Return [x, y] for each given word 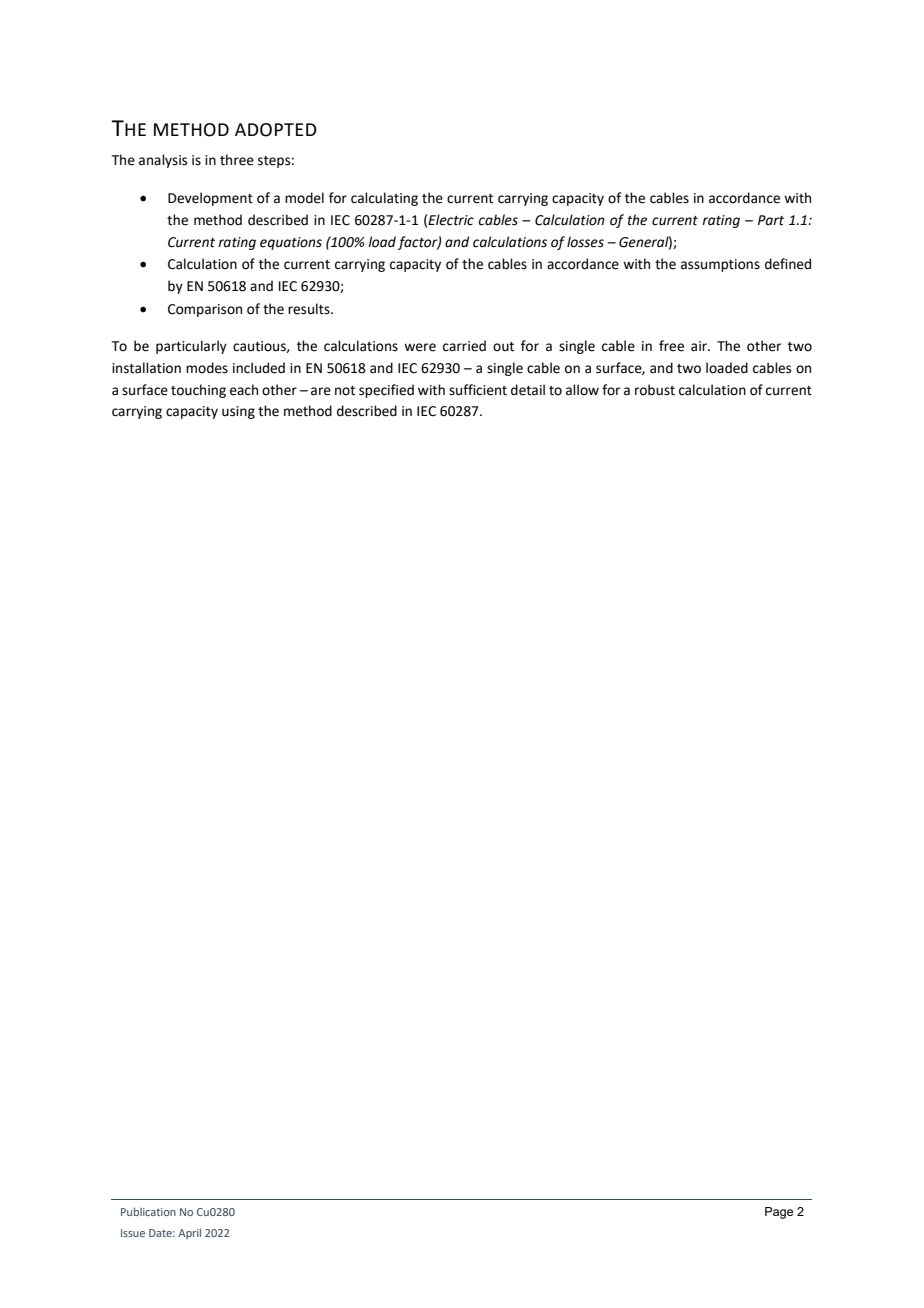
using [238, 412]
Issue [133, 1233]
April [189, 1233]
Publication [148, 1211]
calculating [384, 199]
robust [655, 390]
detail [528, 390]
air [700, 346]
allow [582, 390]
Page [779, 1213]
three [237, 160]
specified [386, 391]
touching [198, 391]
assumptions [720, 265]
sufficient [478, 390]
